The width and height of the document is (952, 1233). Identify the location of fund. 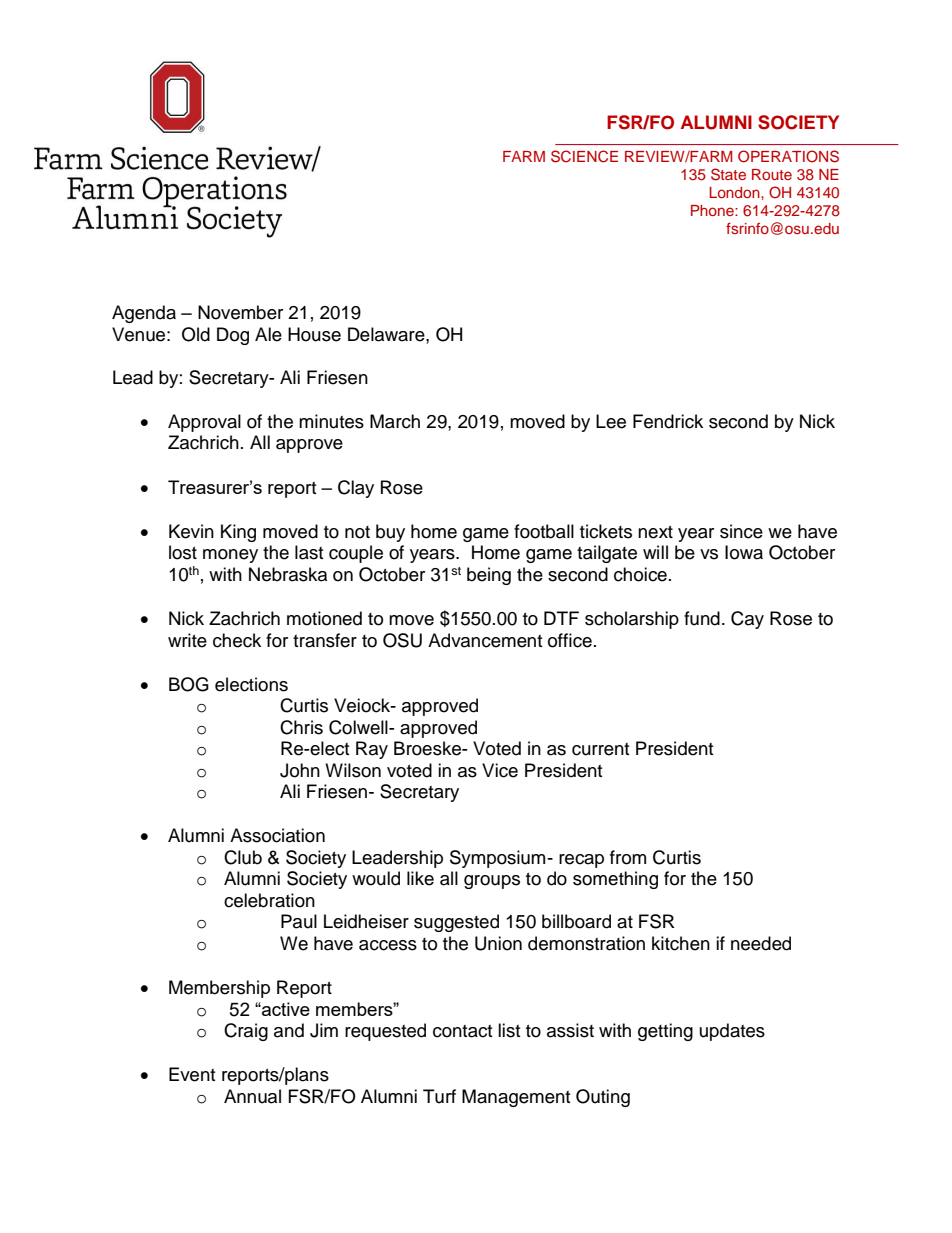
(702, 618).
